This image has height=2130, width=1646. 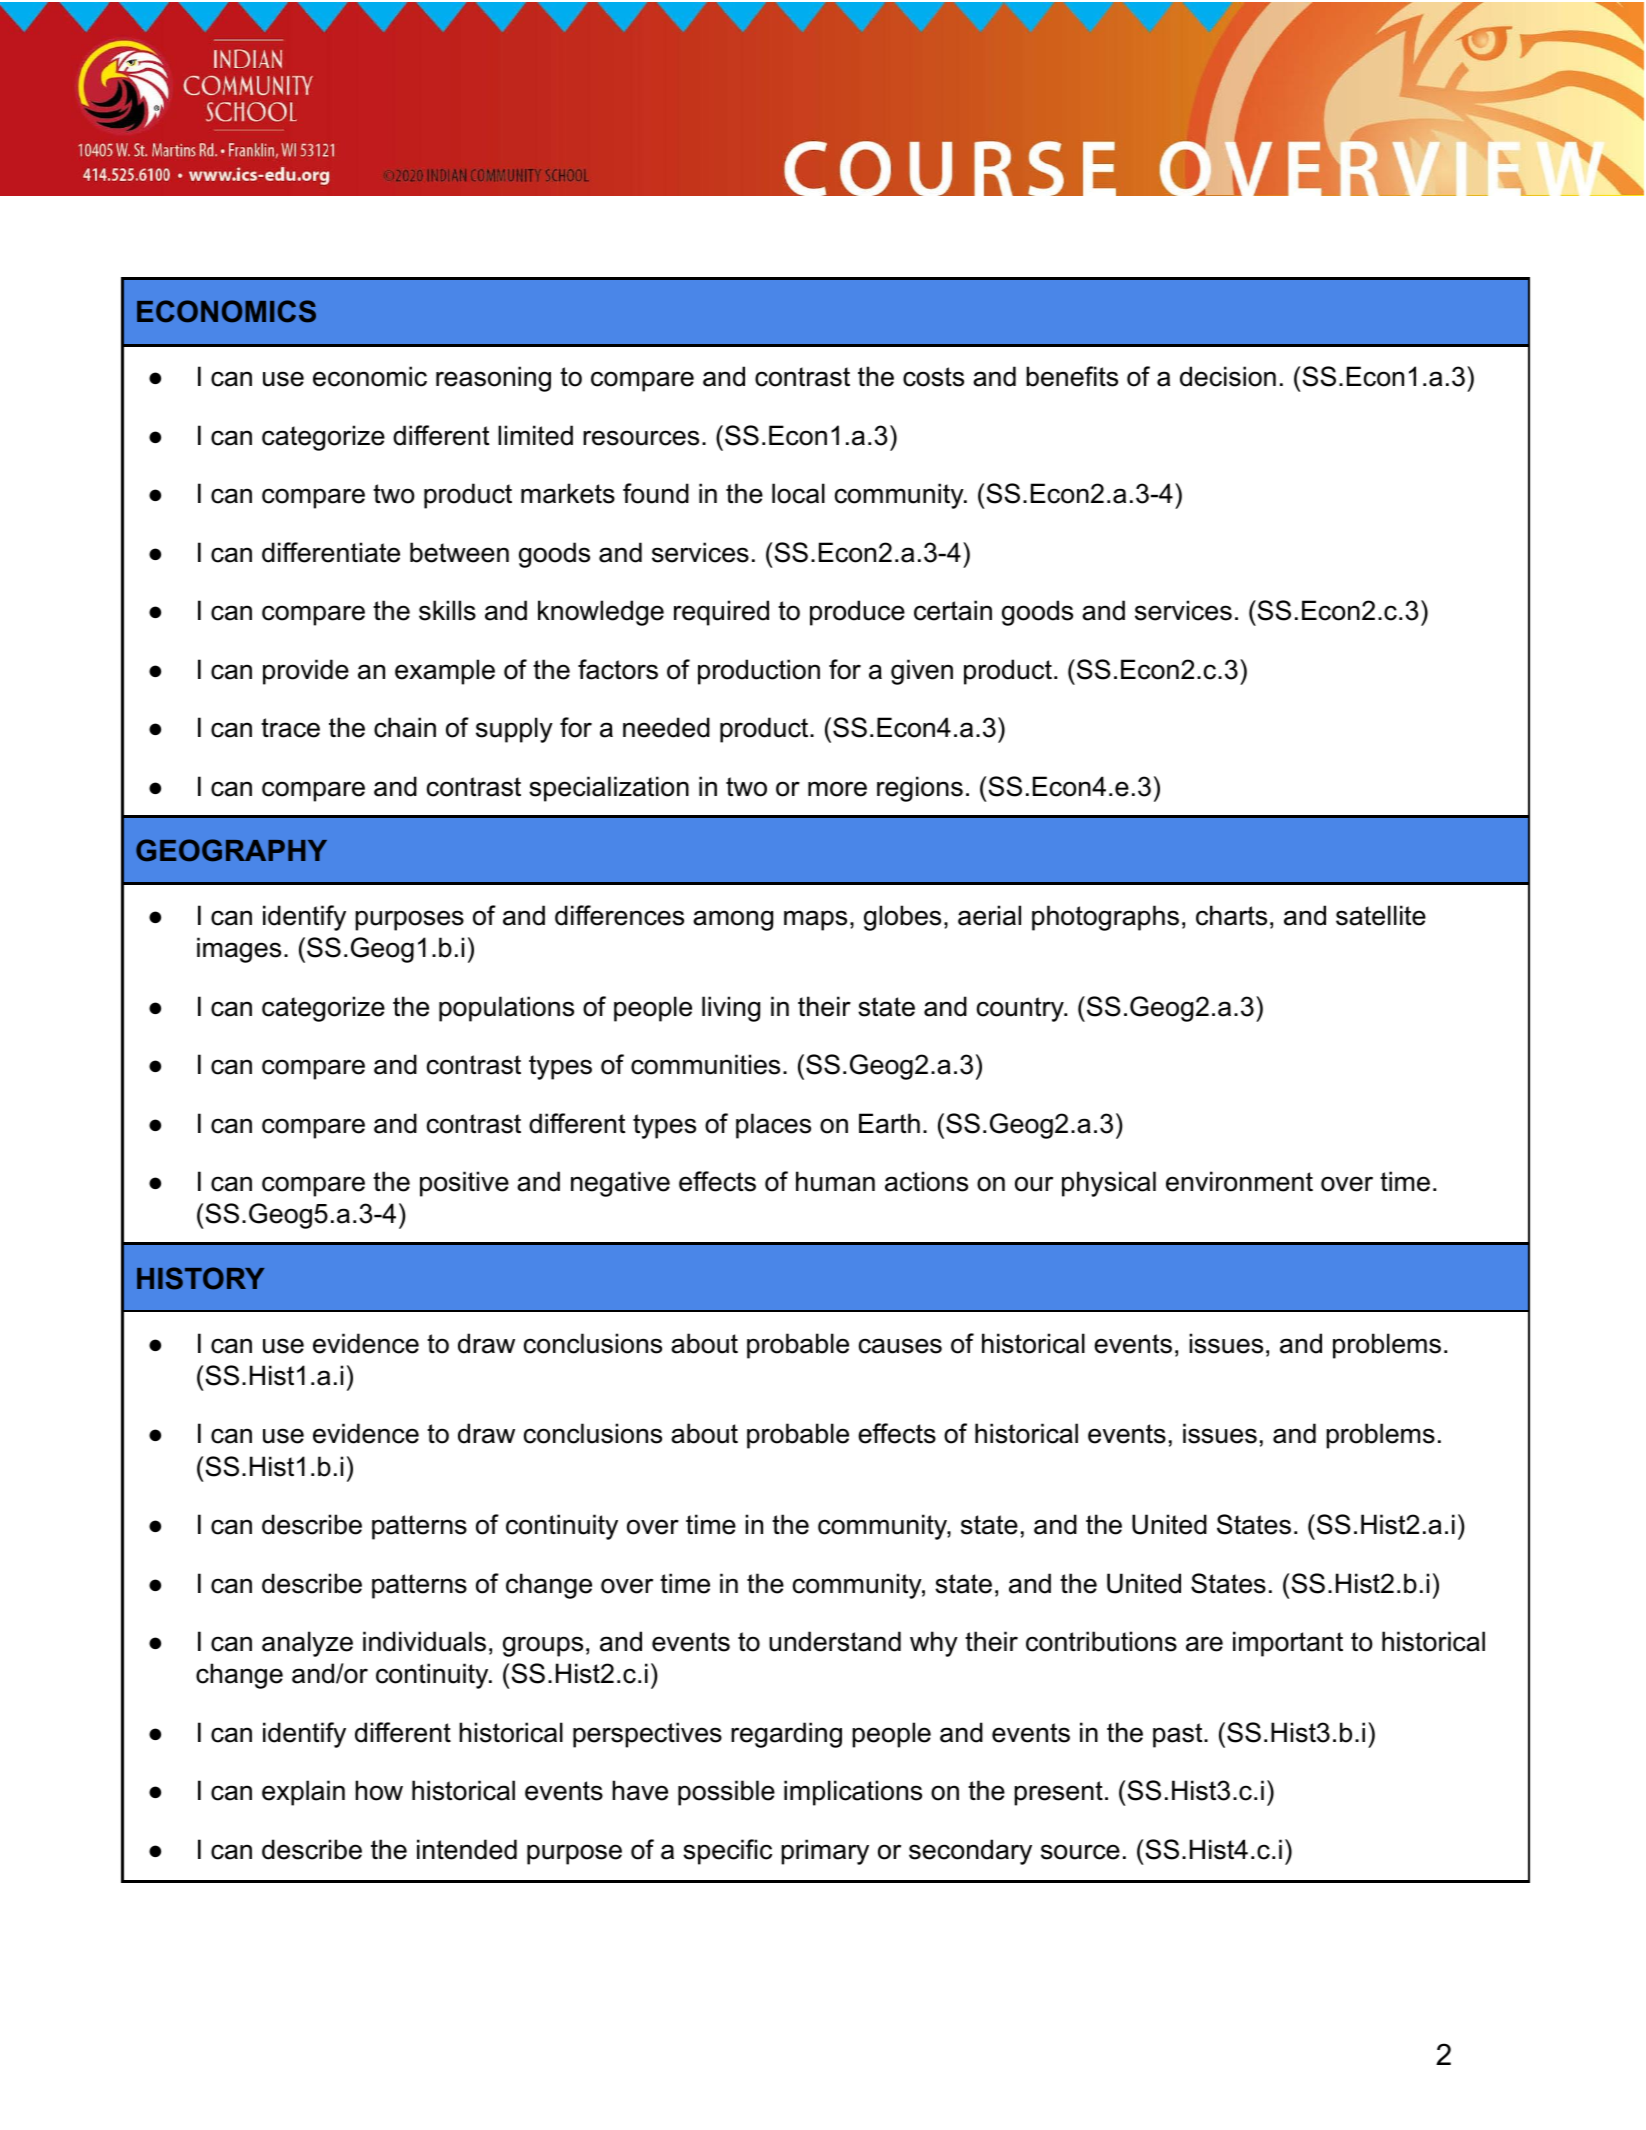 I want to click on places, so click(x=773, y=1126).
